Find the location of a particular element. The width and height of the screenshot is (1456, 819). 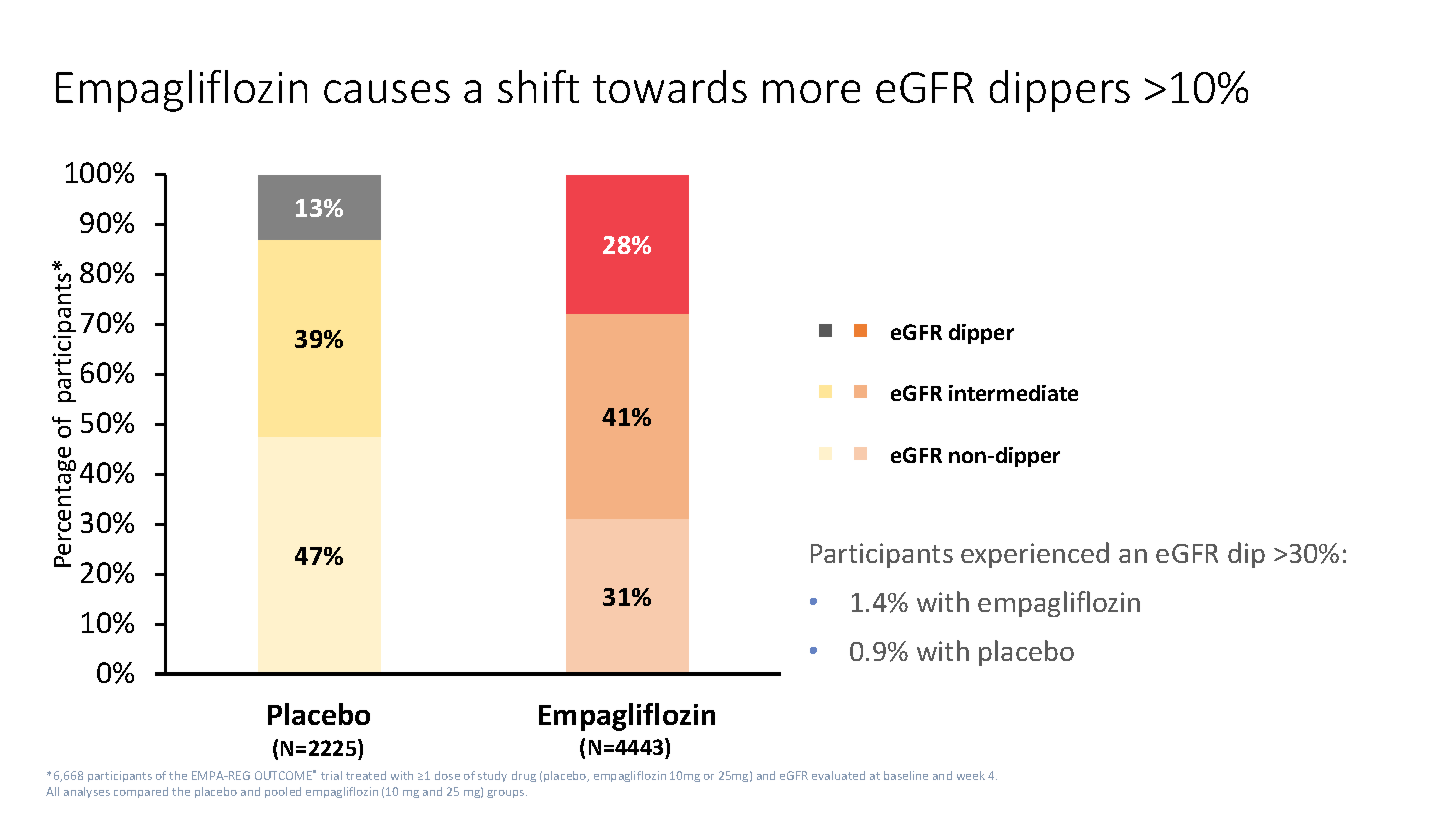

treated is located at coordinates (366, 775).
